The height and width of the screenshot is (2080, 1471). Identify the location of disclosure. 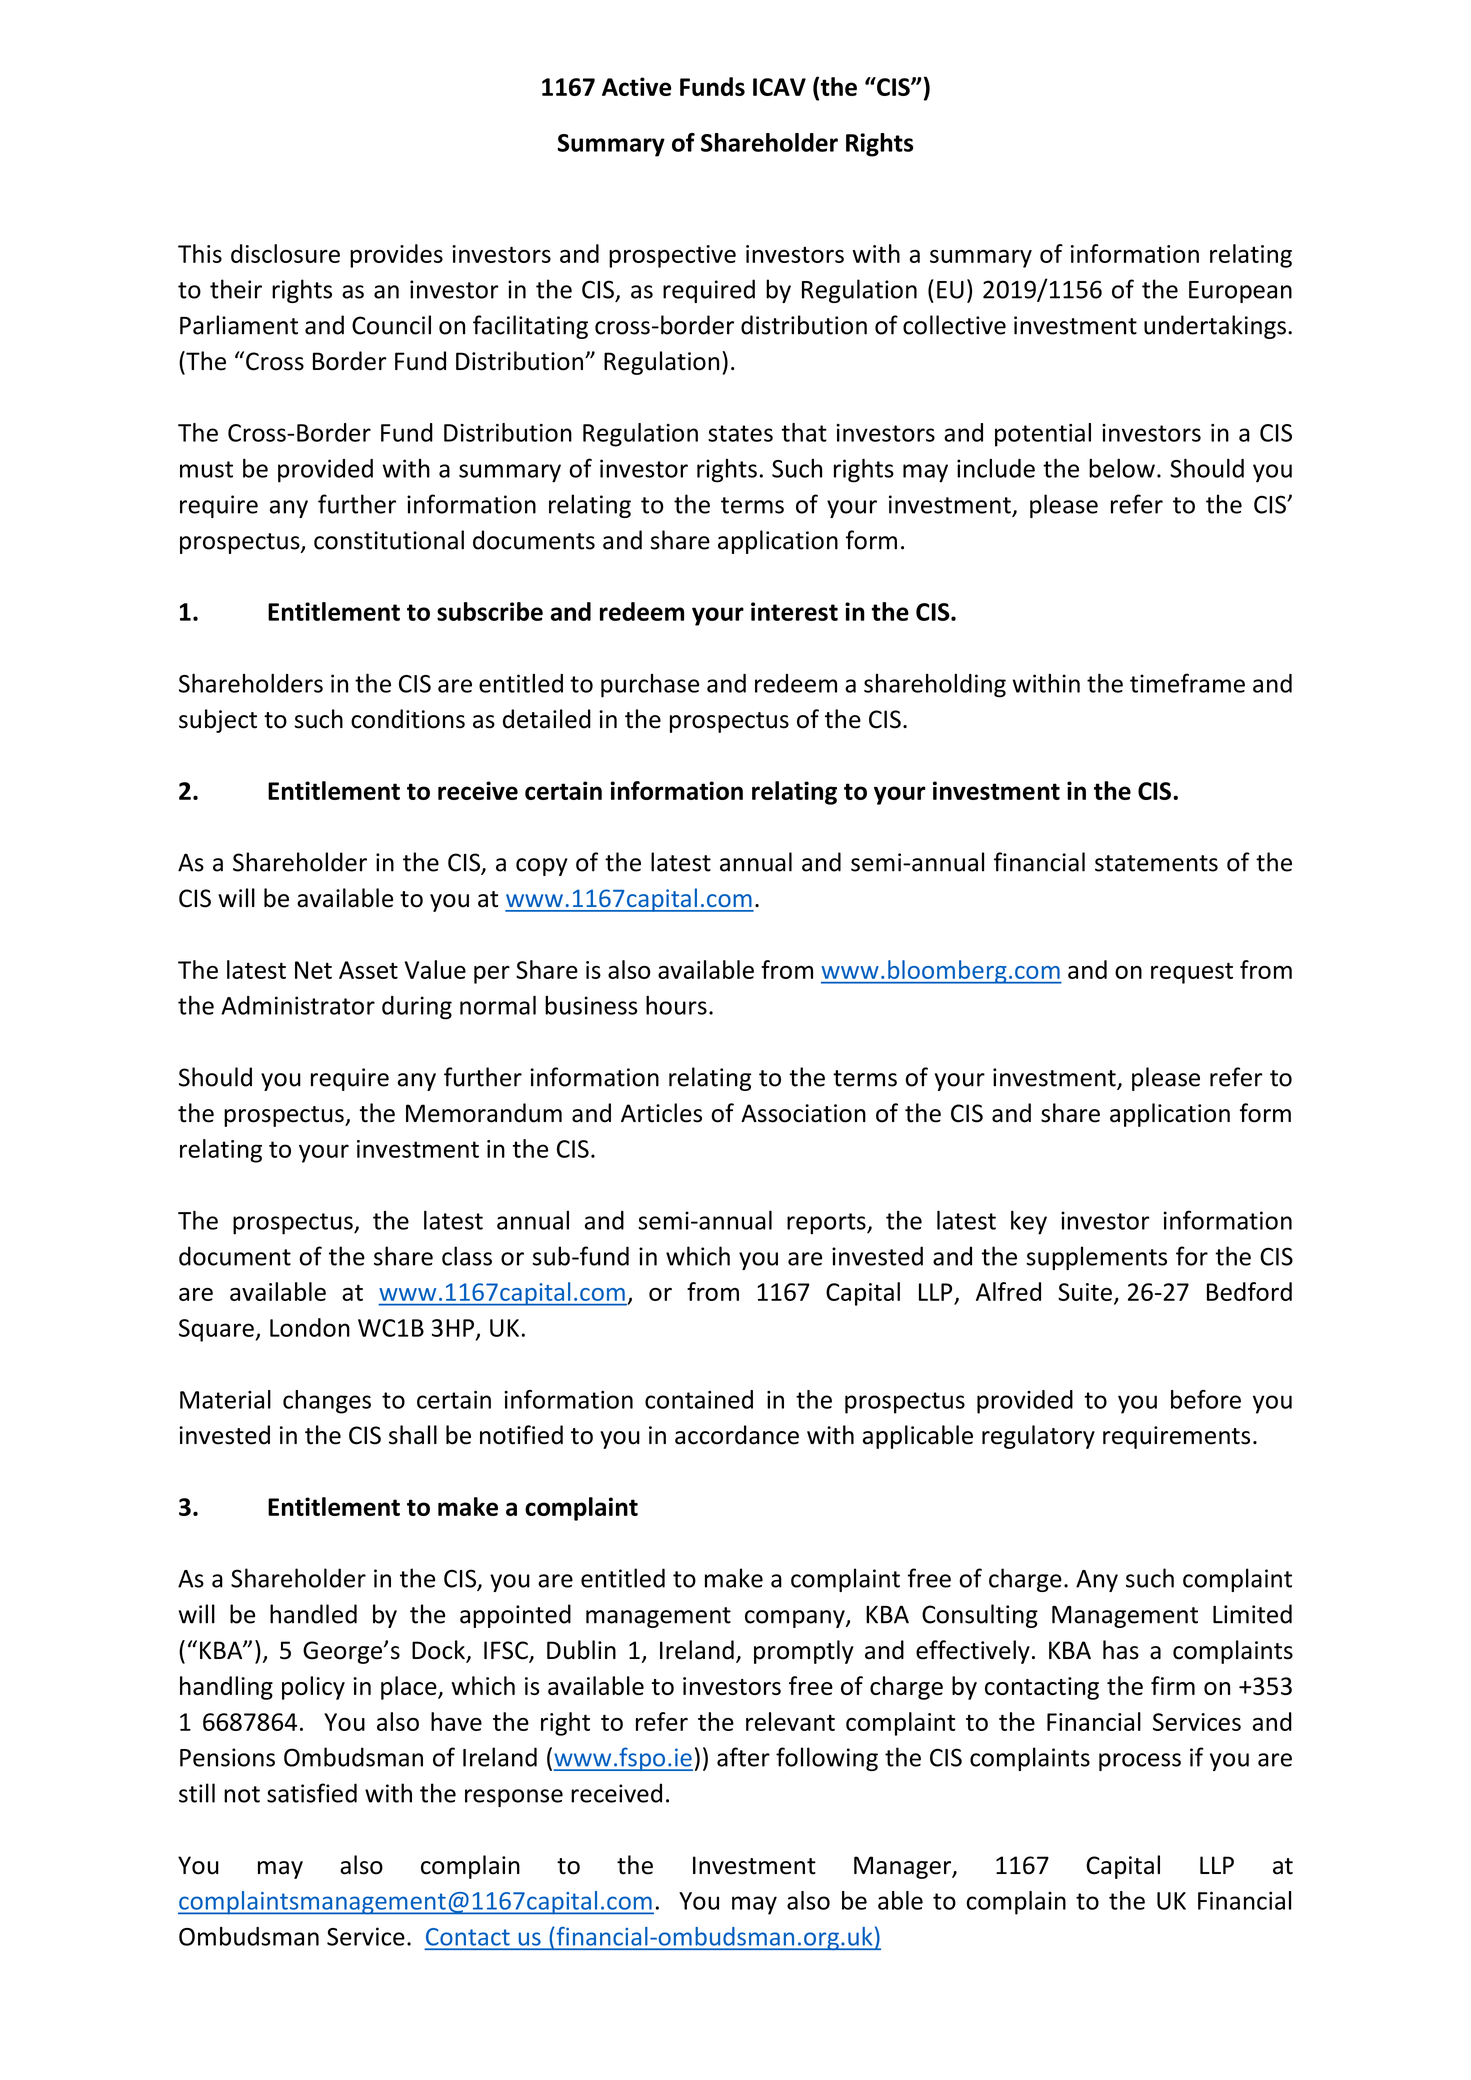
(285, 253).
